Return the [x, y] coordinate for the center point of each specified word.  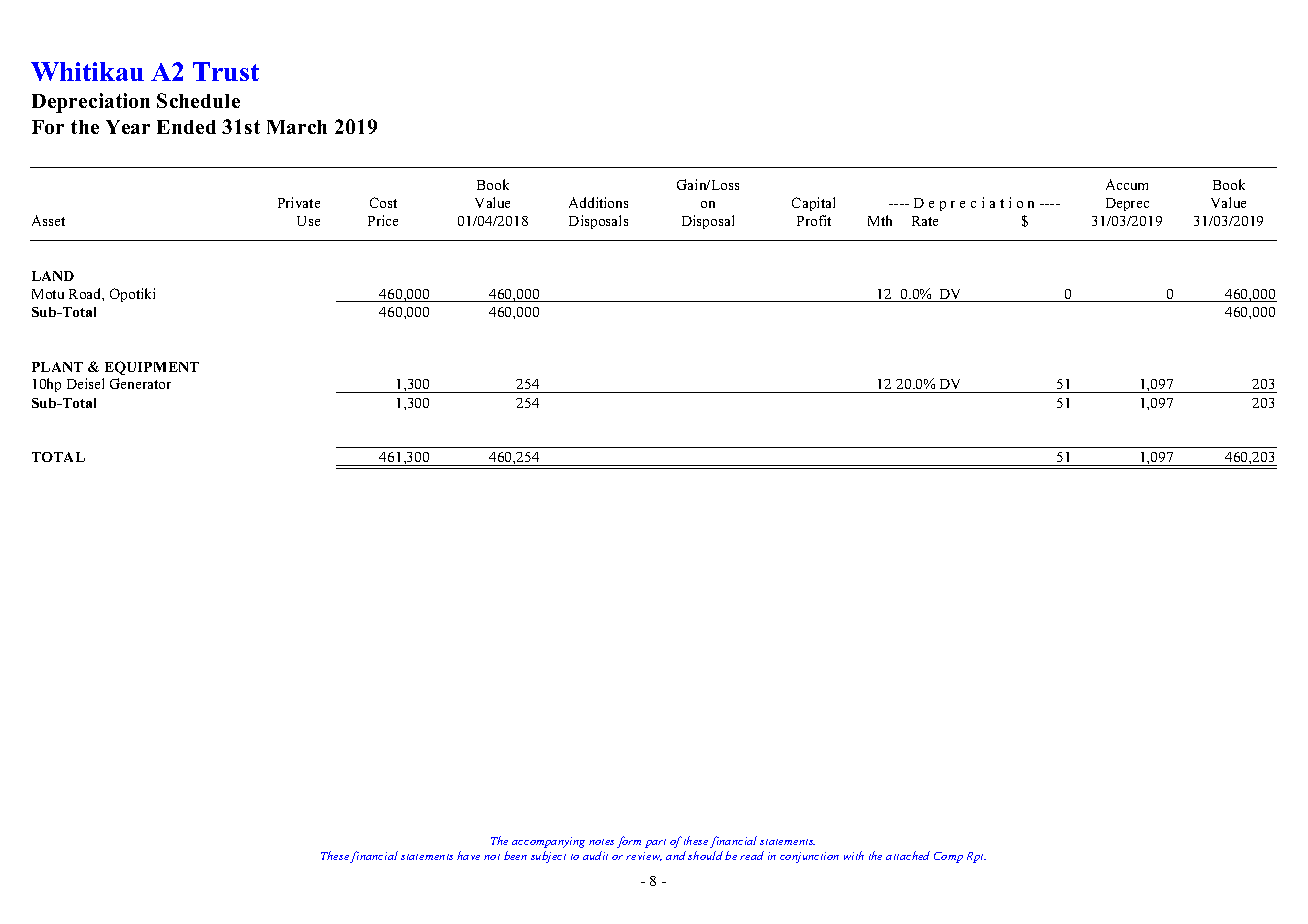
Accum [1127, 184]
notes [601, 842]
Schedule [198, 100]
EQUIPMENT [152, 368]
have [468, 855]
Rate [925, 221]
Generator [140, 383]
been [515, 855]
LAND [53, 276]
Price [383, 220]
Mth [880, 220]
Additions [598, 202]
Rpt [976, 857]
